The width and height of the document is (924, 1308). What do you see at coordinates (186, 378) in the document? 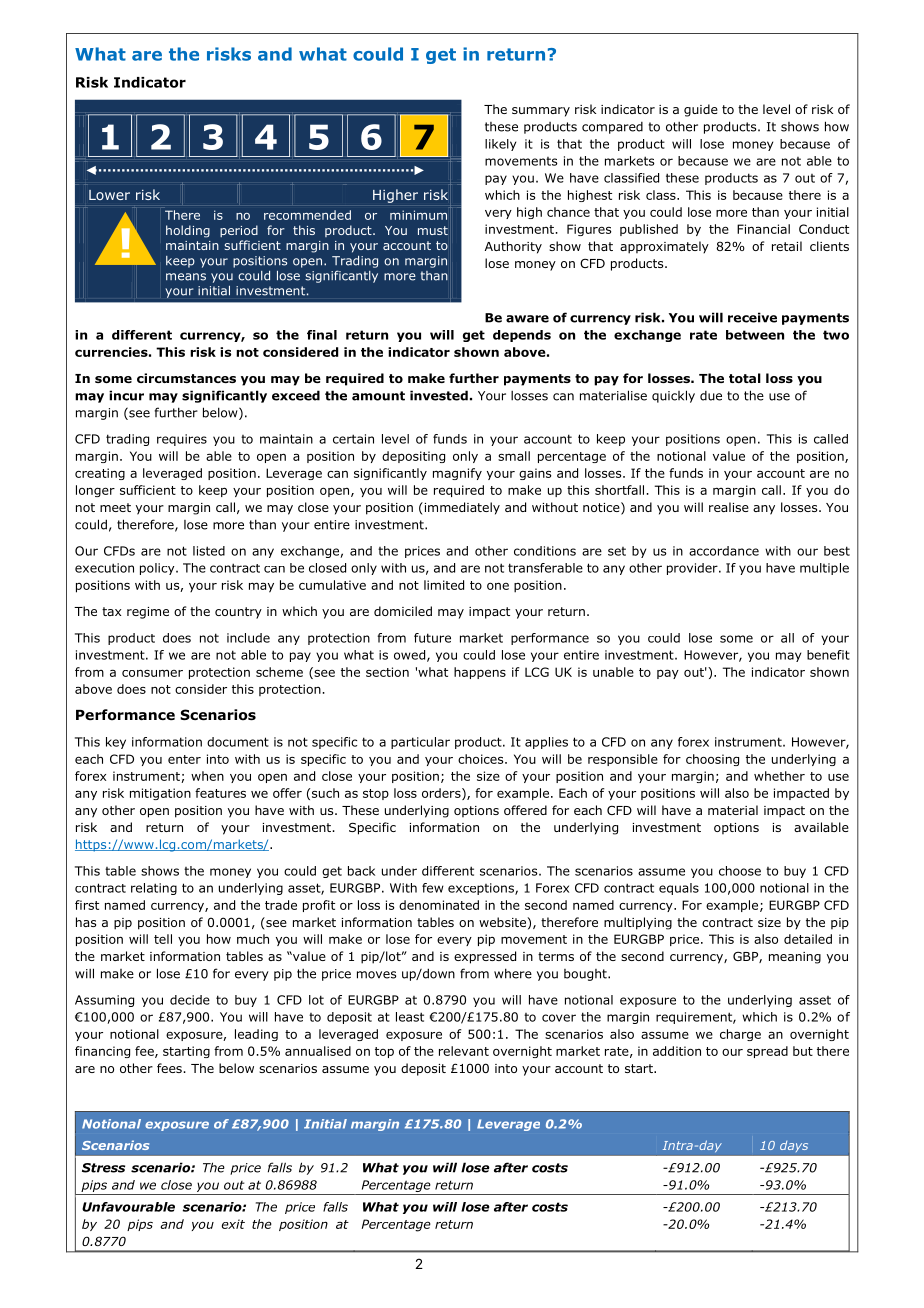
I see `circumstances` at bounding box center [186, 378].
